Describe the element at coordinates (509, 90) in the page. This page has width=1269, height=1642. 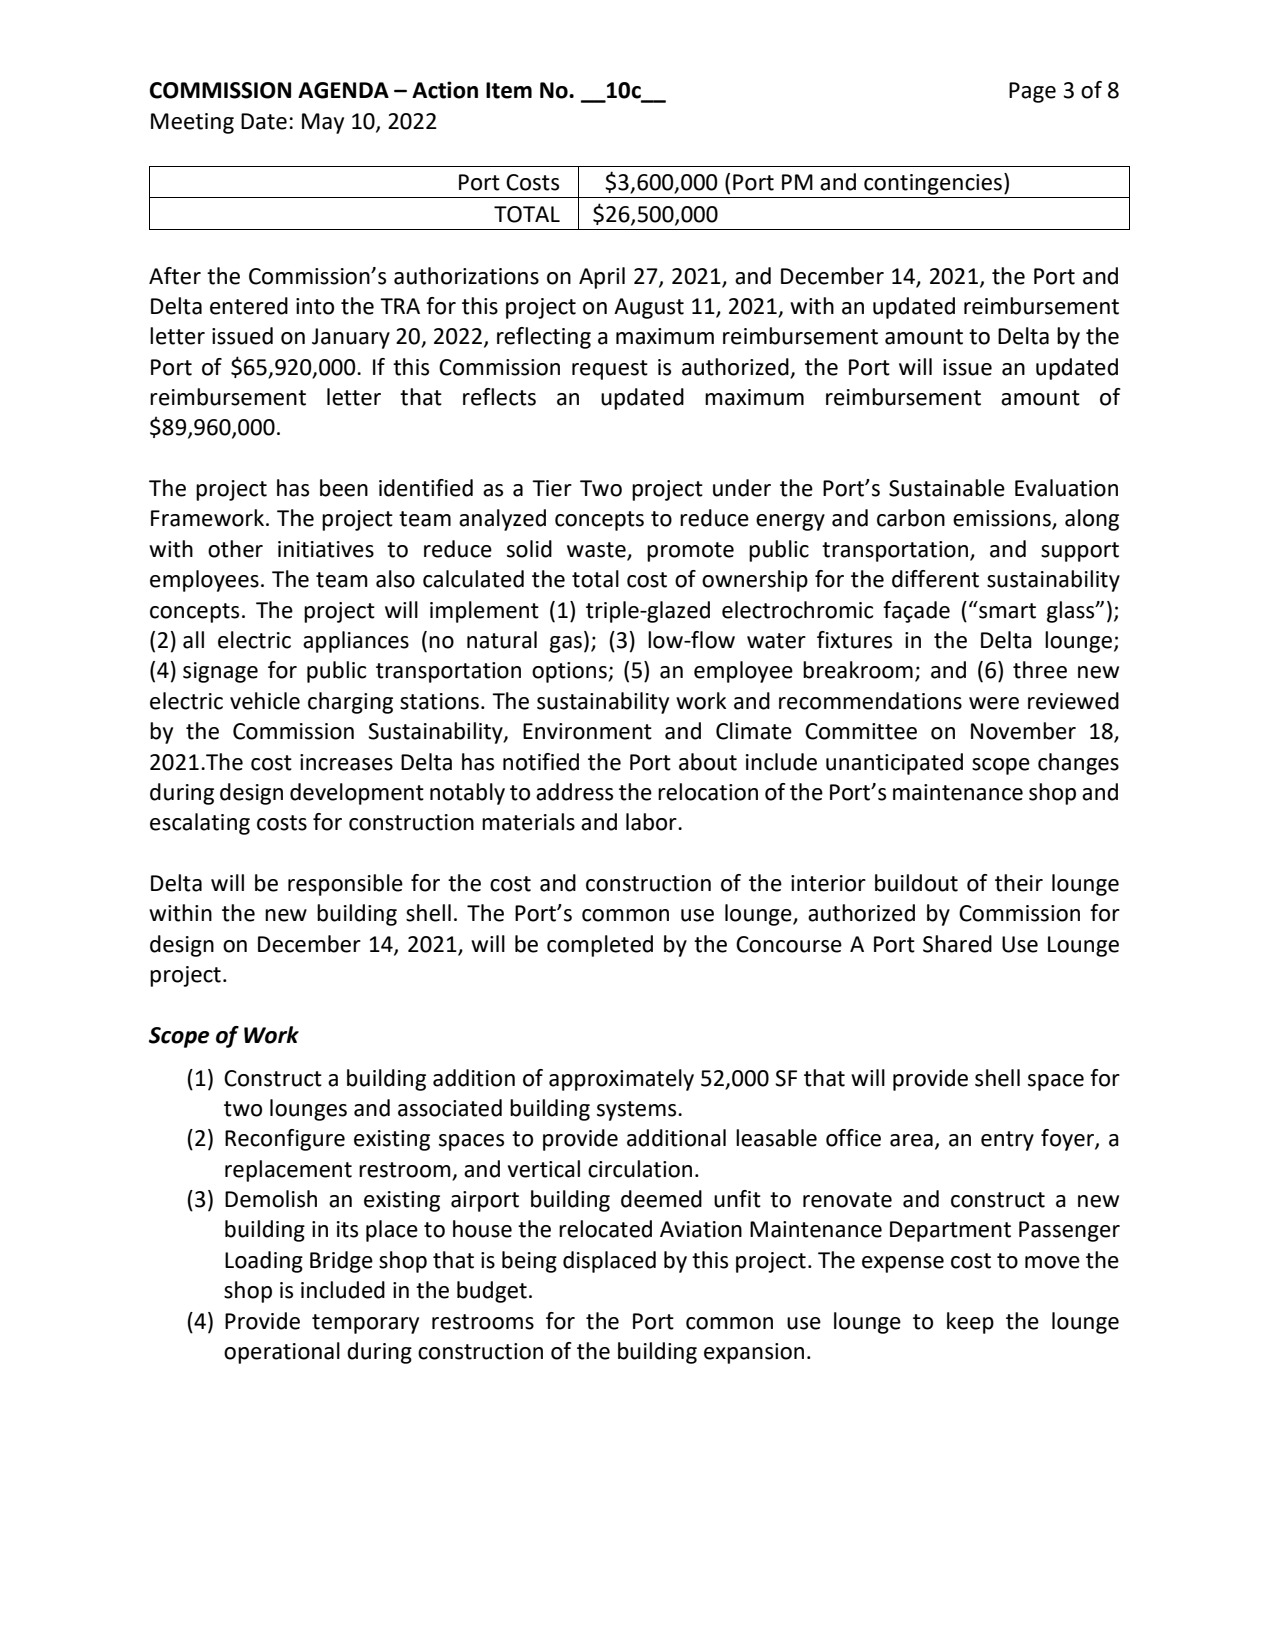
I see `Item` at that location.
